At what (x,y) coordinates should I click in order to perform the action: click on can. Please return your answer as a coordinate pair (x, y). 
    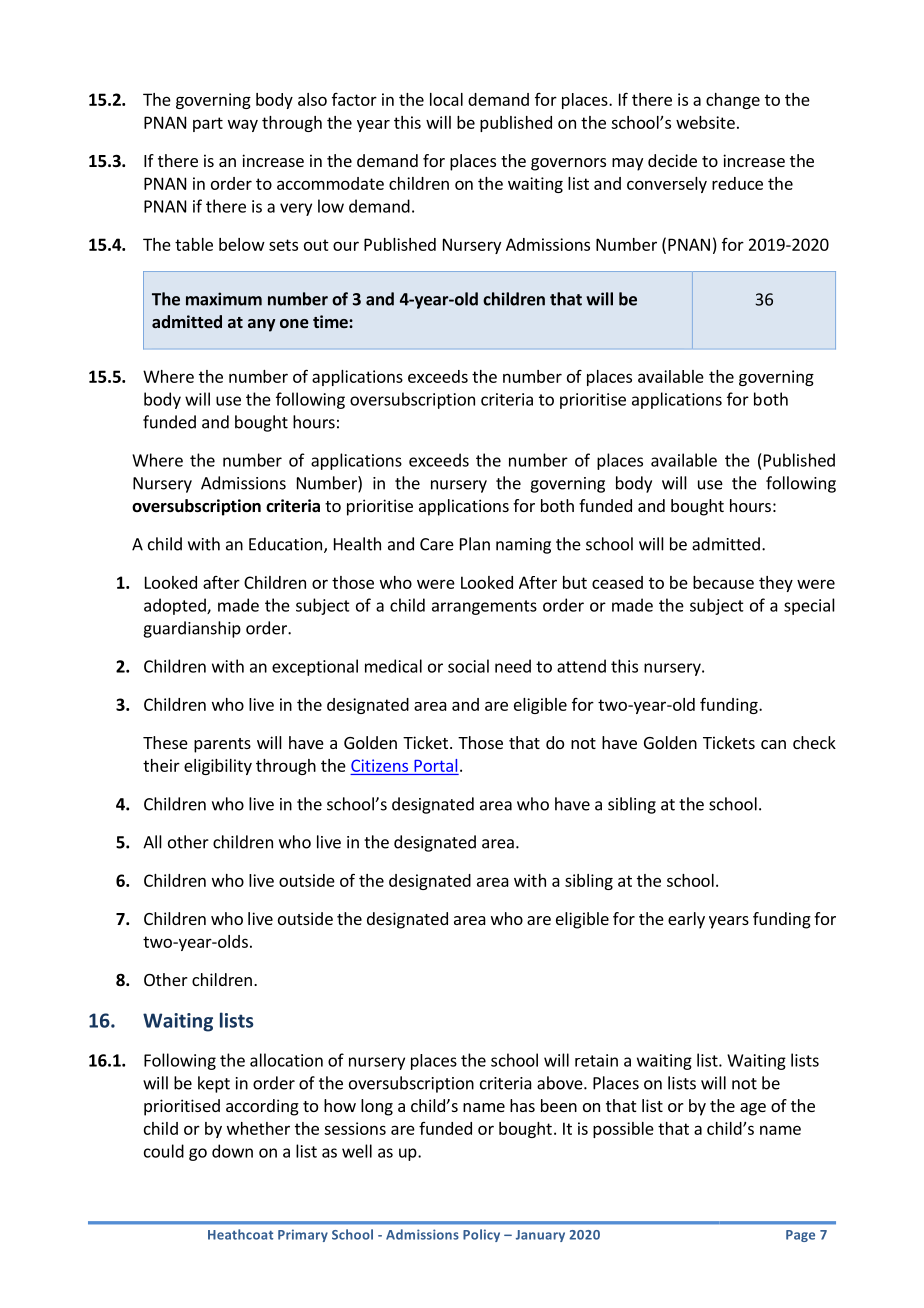
    Looking at the image, I should click on (773, 744).
